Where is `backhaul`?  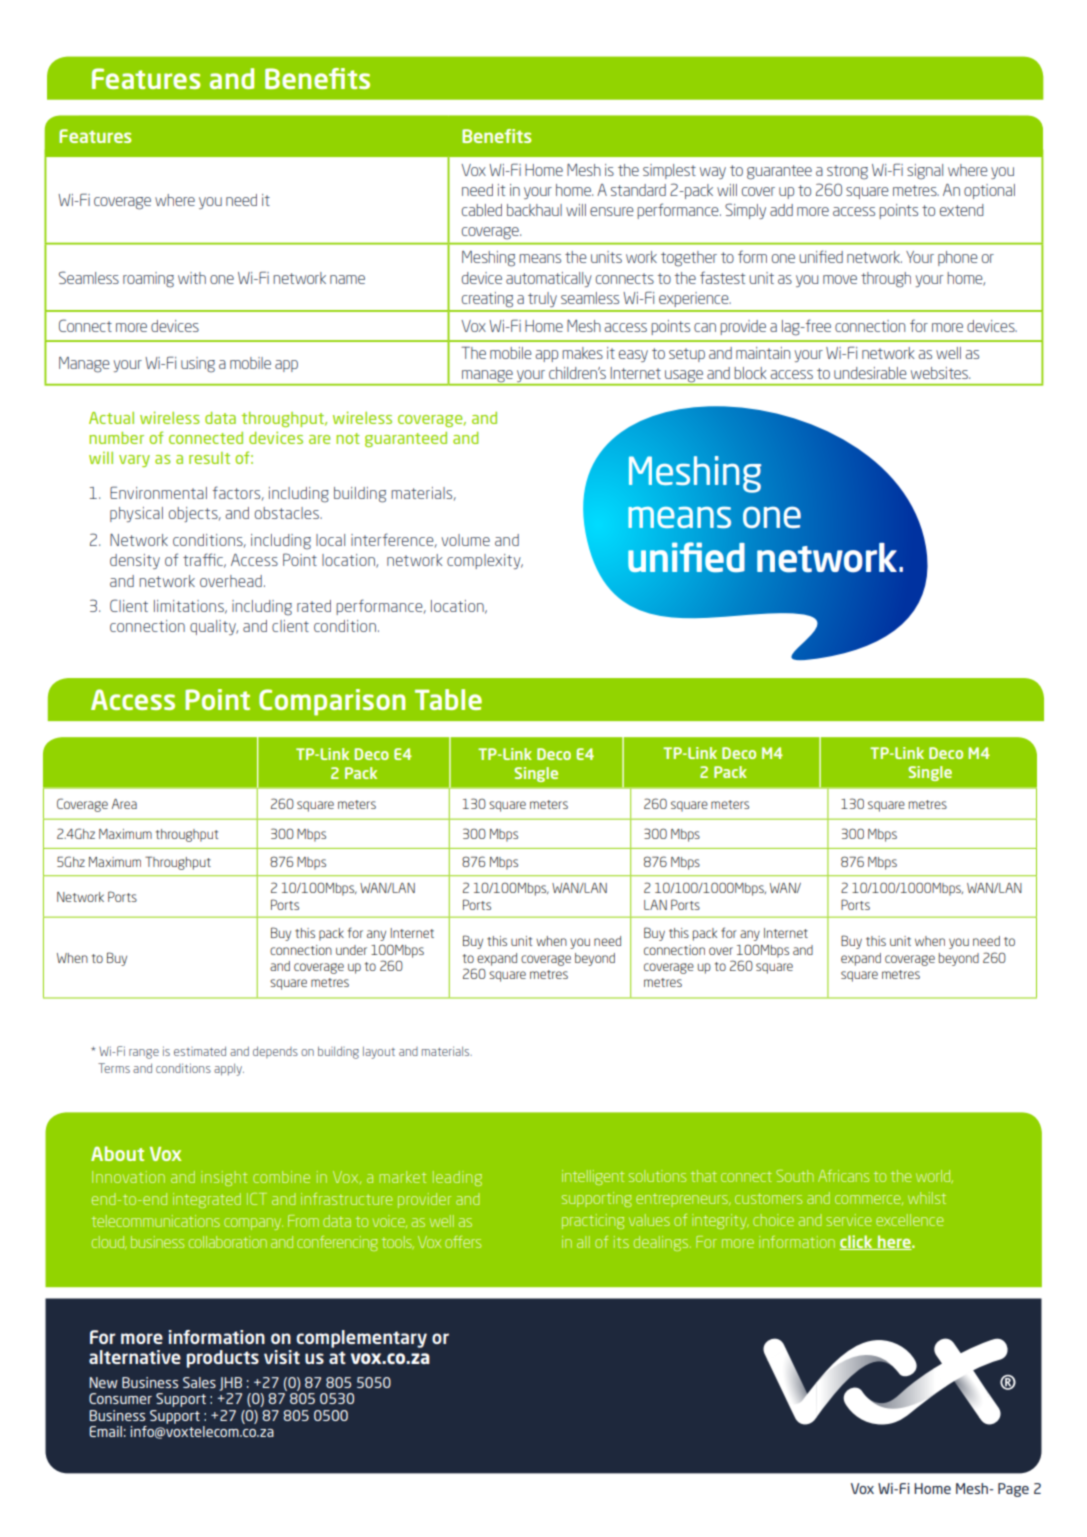
backhaul is located at coordinates (534, 210).
